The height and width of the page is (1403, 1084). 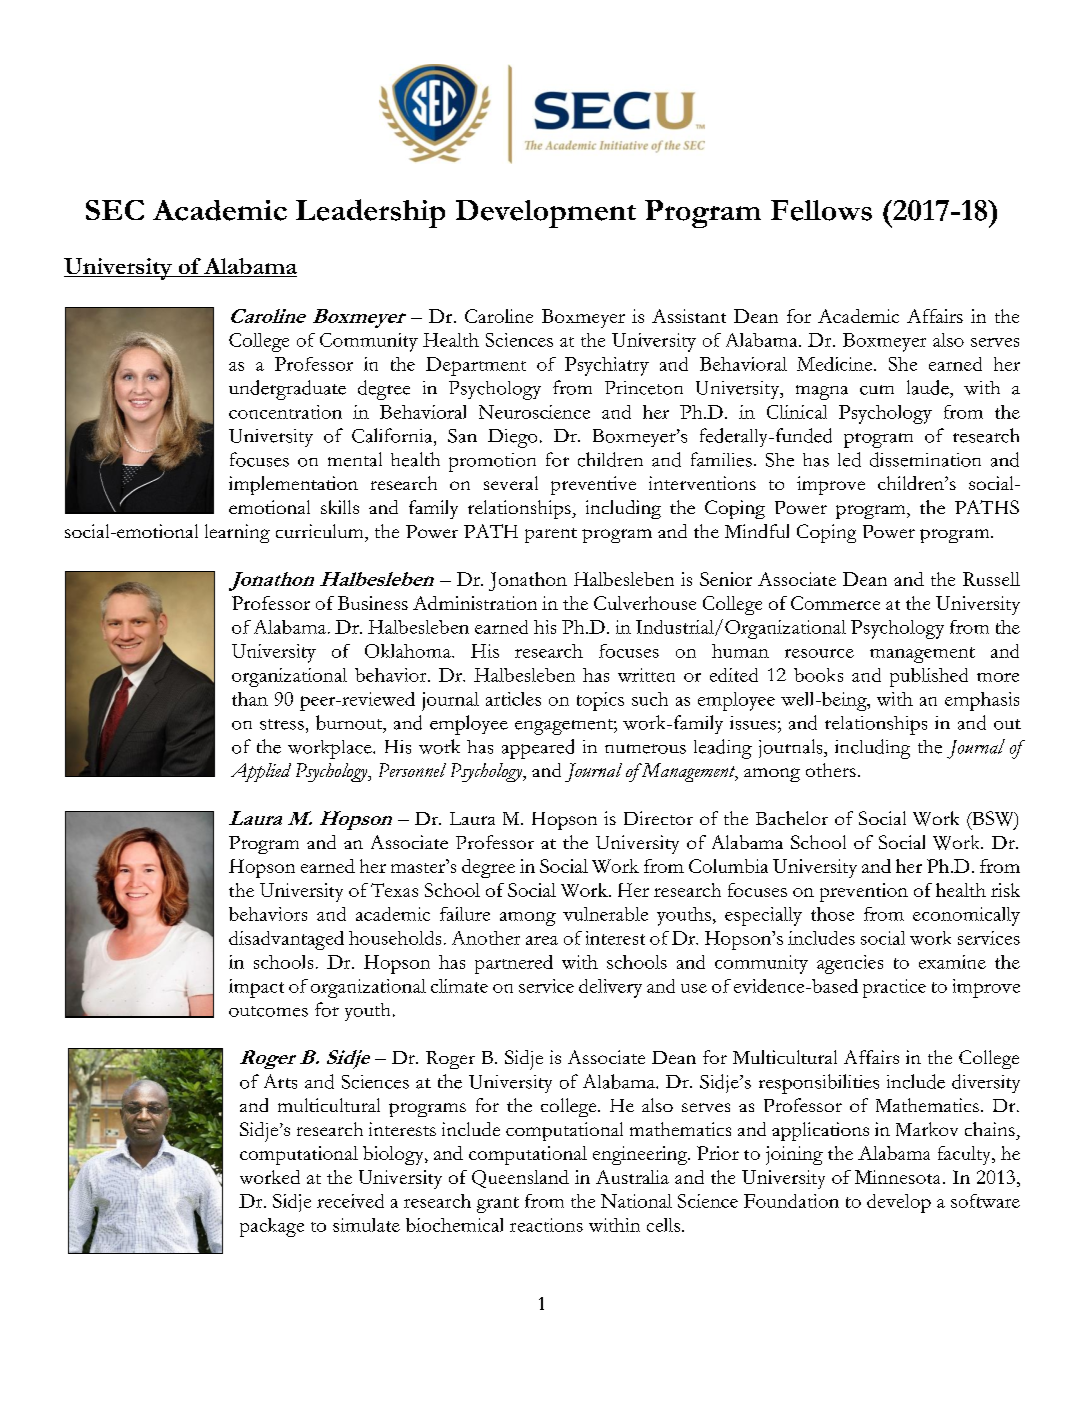 What do you see at coordinates (250, 699) in the page?
I see `than` at bounding box center [250, 699].
